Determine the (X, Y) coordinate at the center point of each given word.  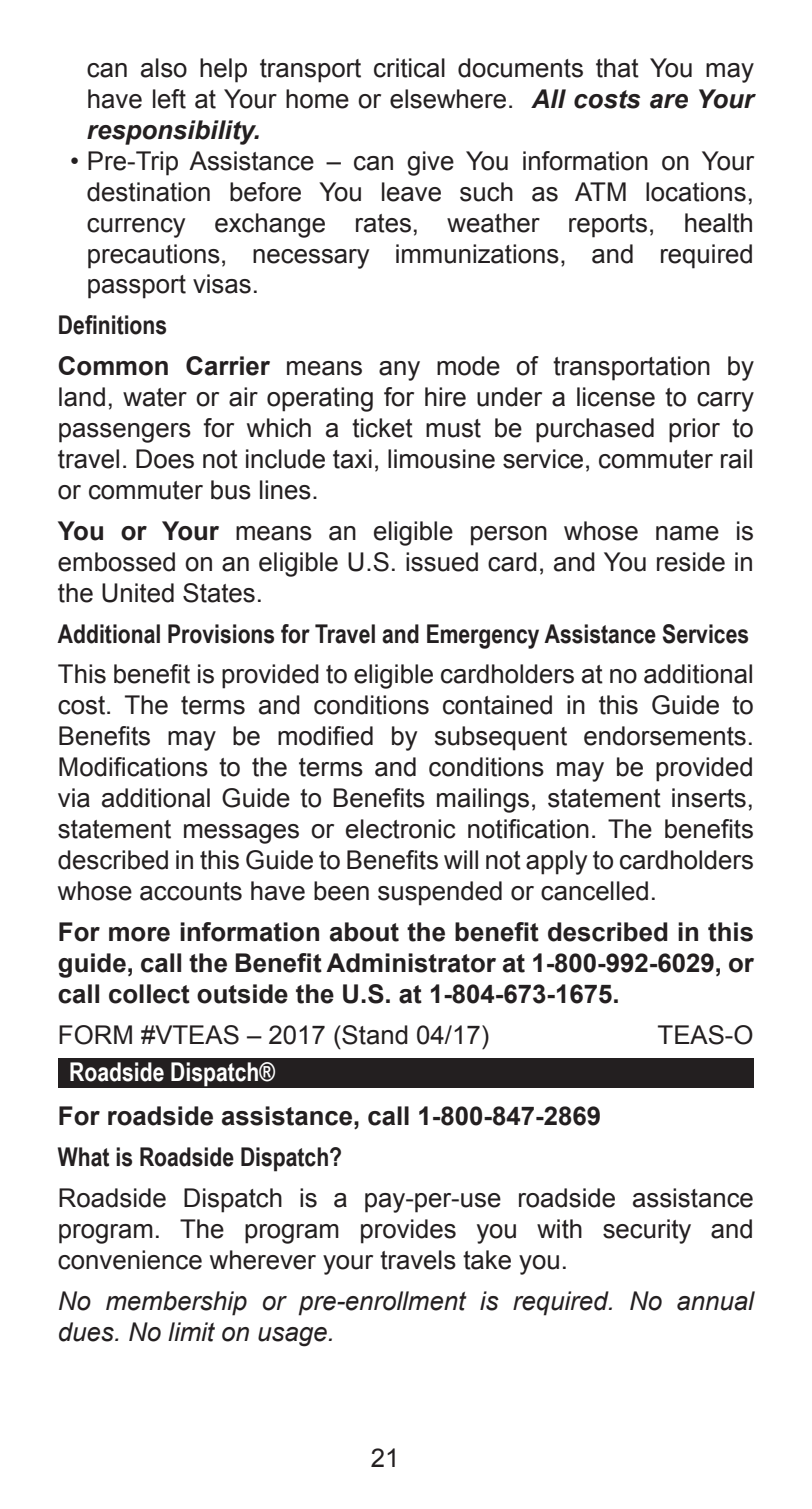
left (169, 99)
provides (408, 1231)
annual (716, 1301)
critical (409, 68)
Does (165, 459)
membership (176, 1303)
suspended (440, 893)
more (139, 934)
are (669, 101)
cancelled (594, 891)
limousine (441, 459)
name (687, 533)
